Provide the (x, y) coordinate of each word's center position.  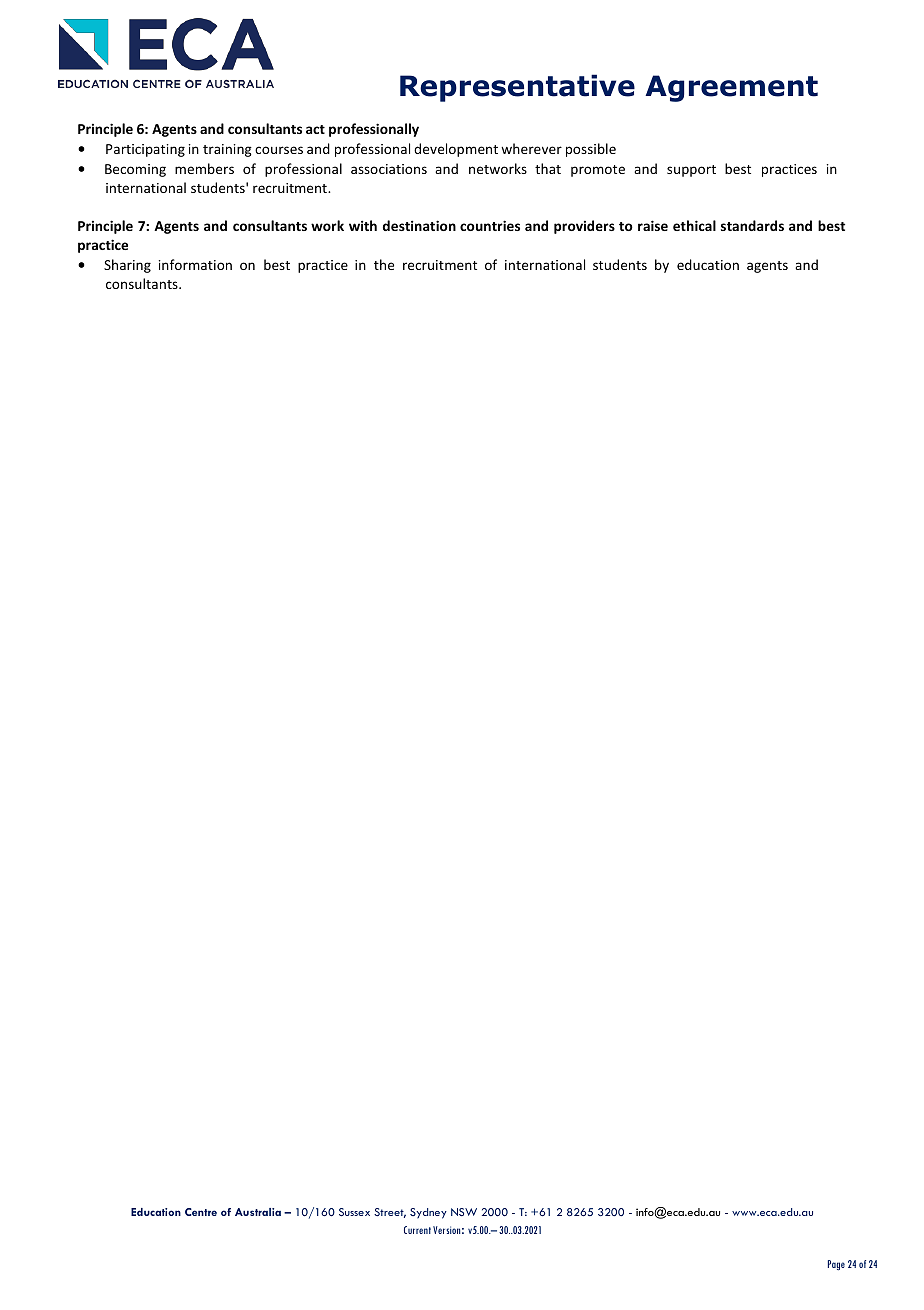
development (456, 150)
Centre (201, 1212)
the (384, 264)
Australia (258, 1212)
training (227, 150)
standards (752, 225)
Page (836, 1265)
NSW (464, 1212)
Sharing (127, 266)
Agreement (731, 88)
